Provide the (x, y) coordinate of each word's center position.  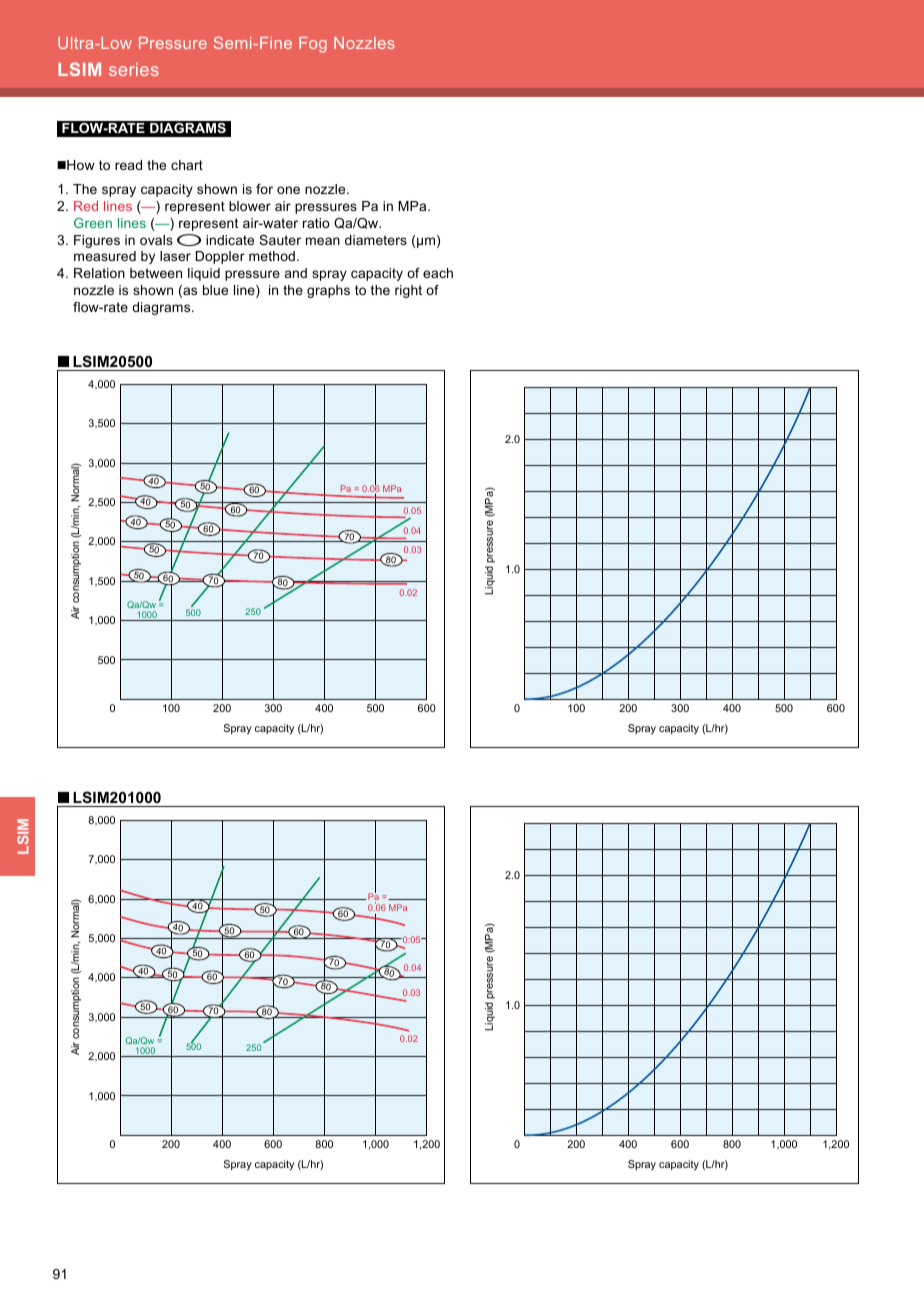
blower (250, 206)
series (134, 69)
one (288, 190)
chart (187, 165)
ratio (316, 223)
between (156, 273)
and (296, 273)
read (128, 165)
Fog (313, 45)
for (264, 189)
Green (93, 223)
